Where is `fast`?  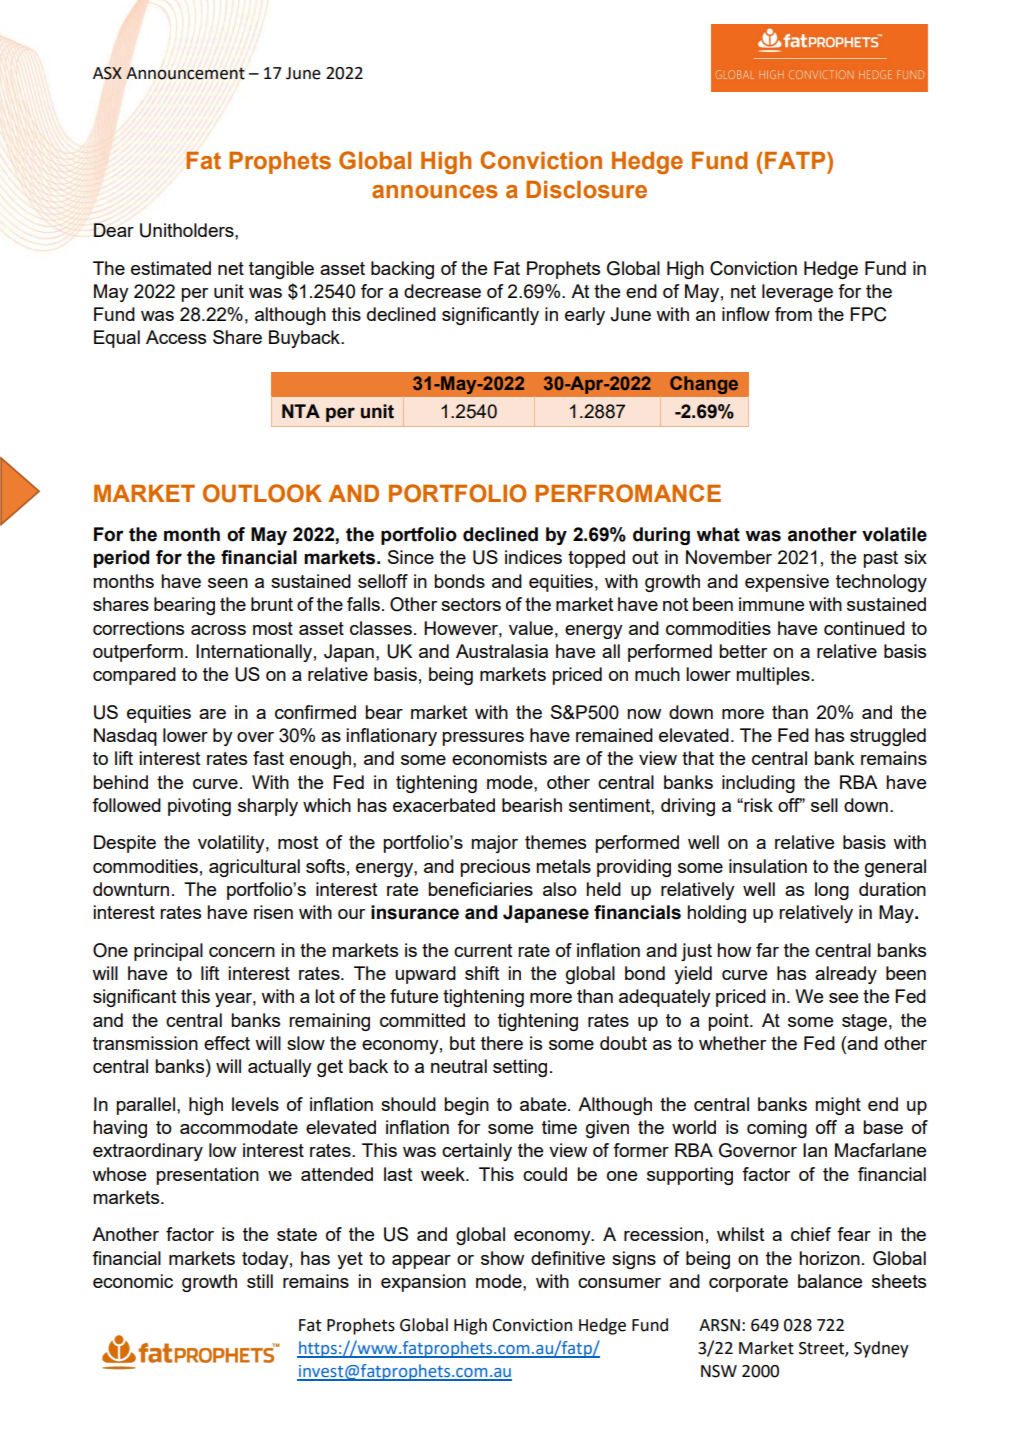
fast is located at coordinates (268, 758).
